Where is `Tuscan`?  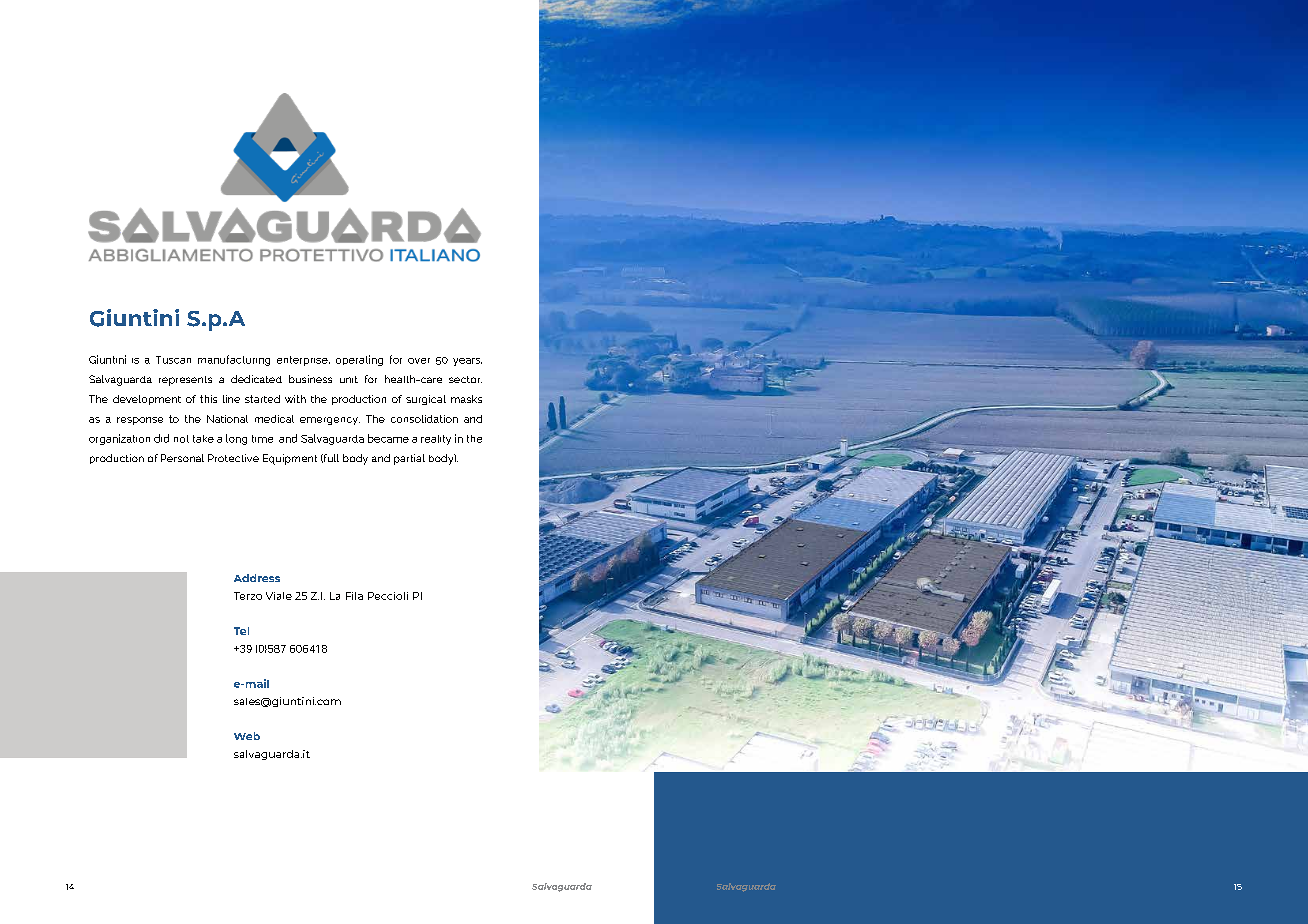
Tuscan is located at coordinates (173, 360).
